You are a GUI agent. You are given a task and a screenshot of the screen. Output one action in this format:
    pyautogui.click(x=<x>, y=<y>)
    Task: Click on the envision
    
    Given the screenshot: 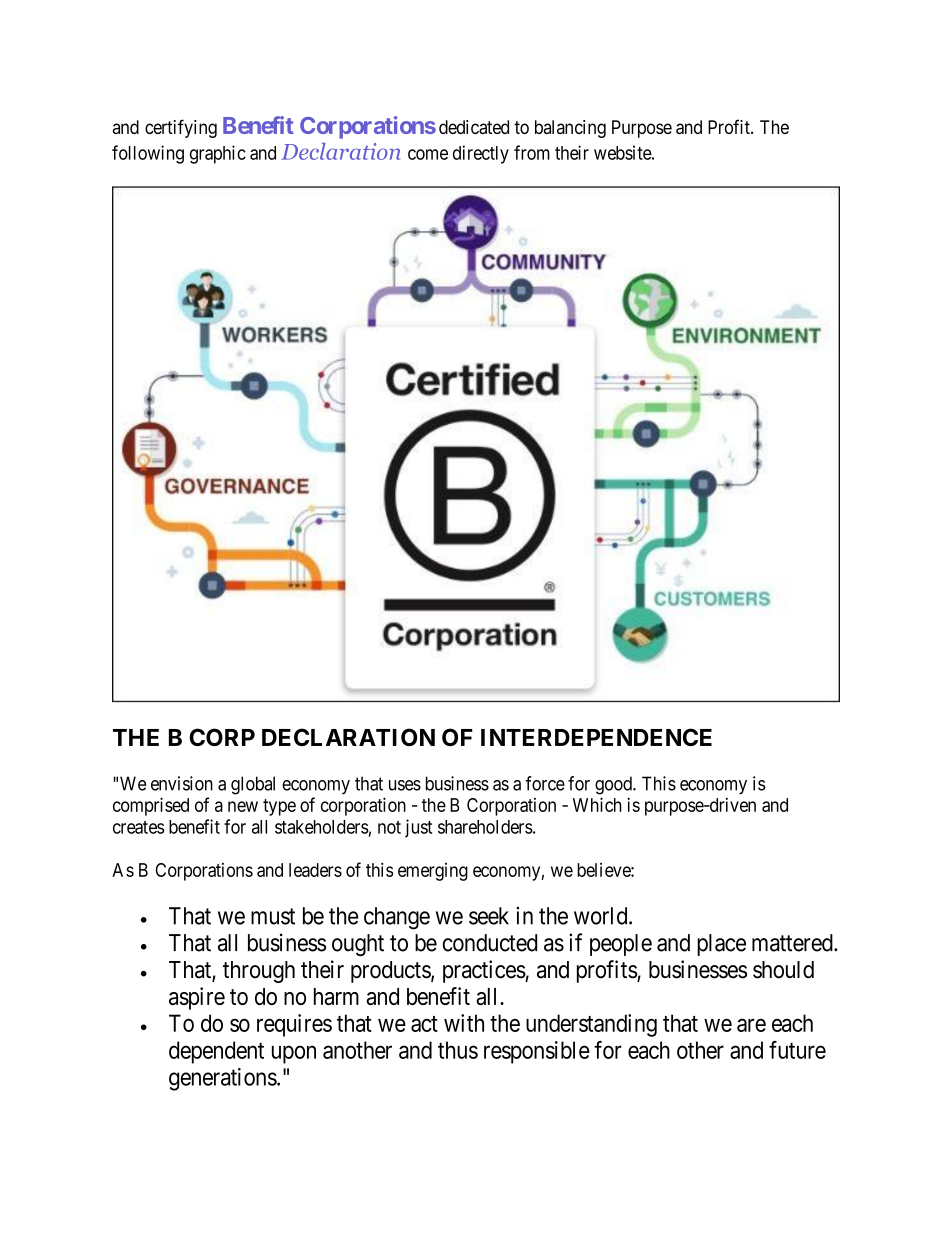 What is the action you would take?
    pyautogui.click(x=182, y=783)
